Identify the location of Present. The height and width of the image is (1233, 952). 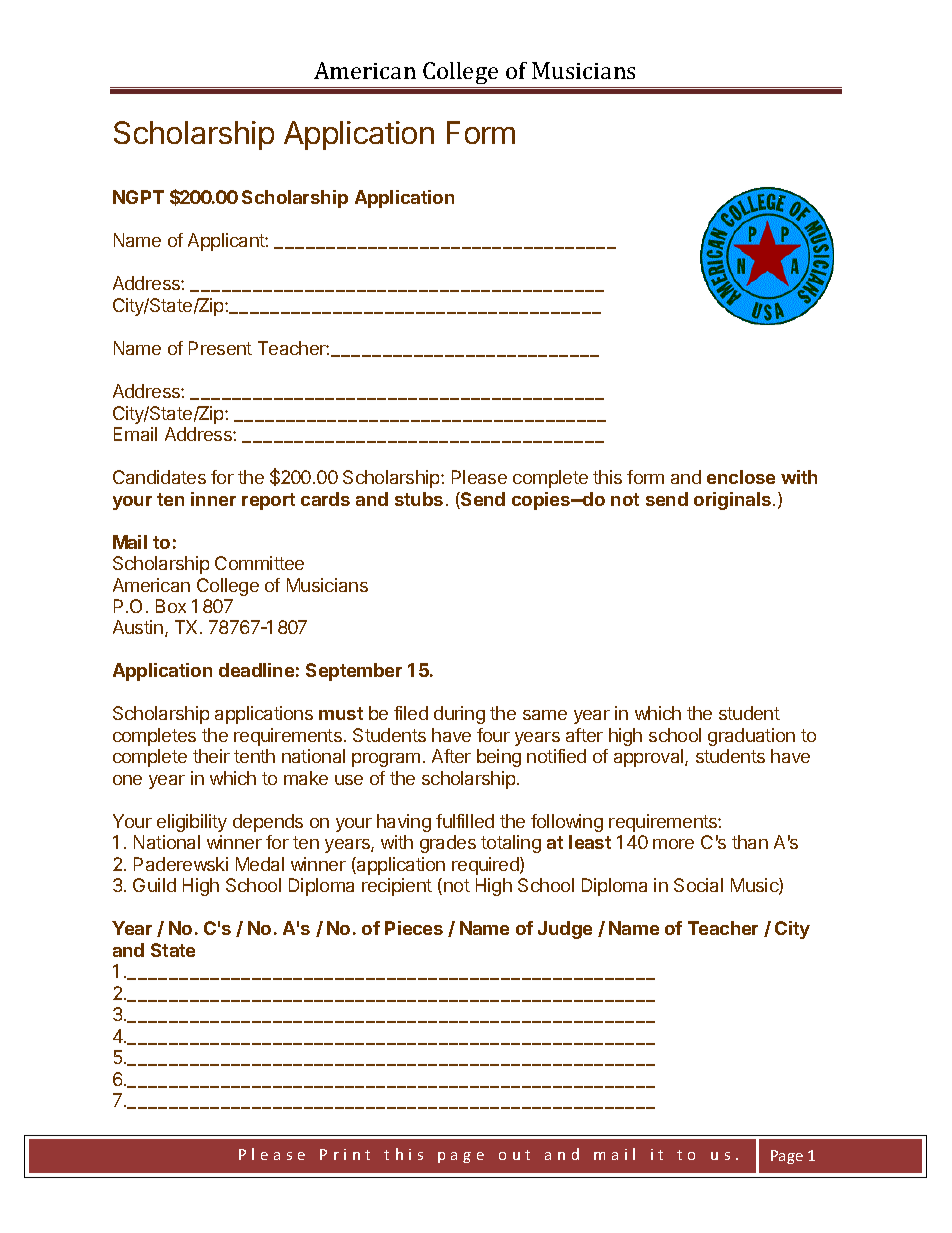
(220, 348).
